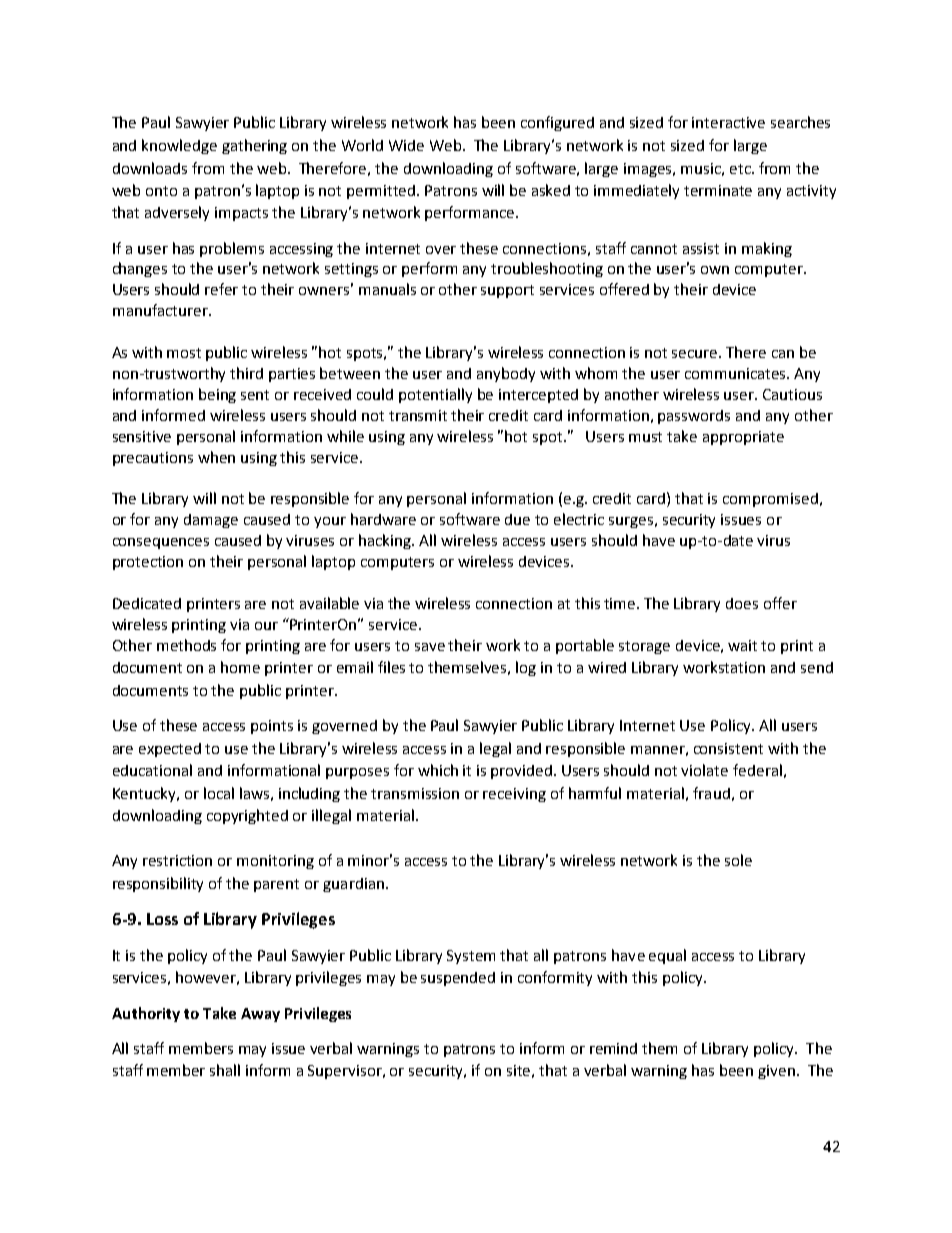 Image resolution: width=952 pixels, height=1233 pixels. I want to click on suspended, so click(458, 979).
